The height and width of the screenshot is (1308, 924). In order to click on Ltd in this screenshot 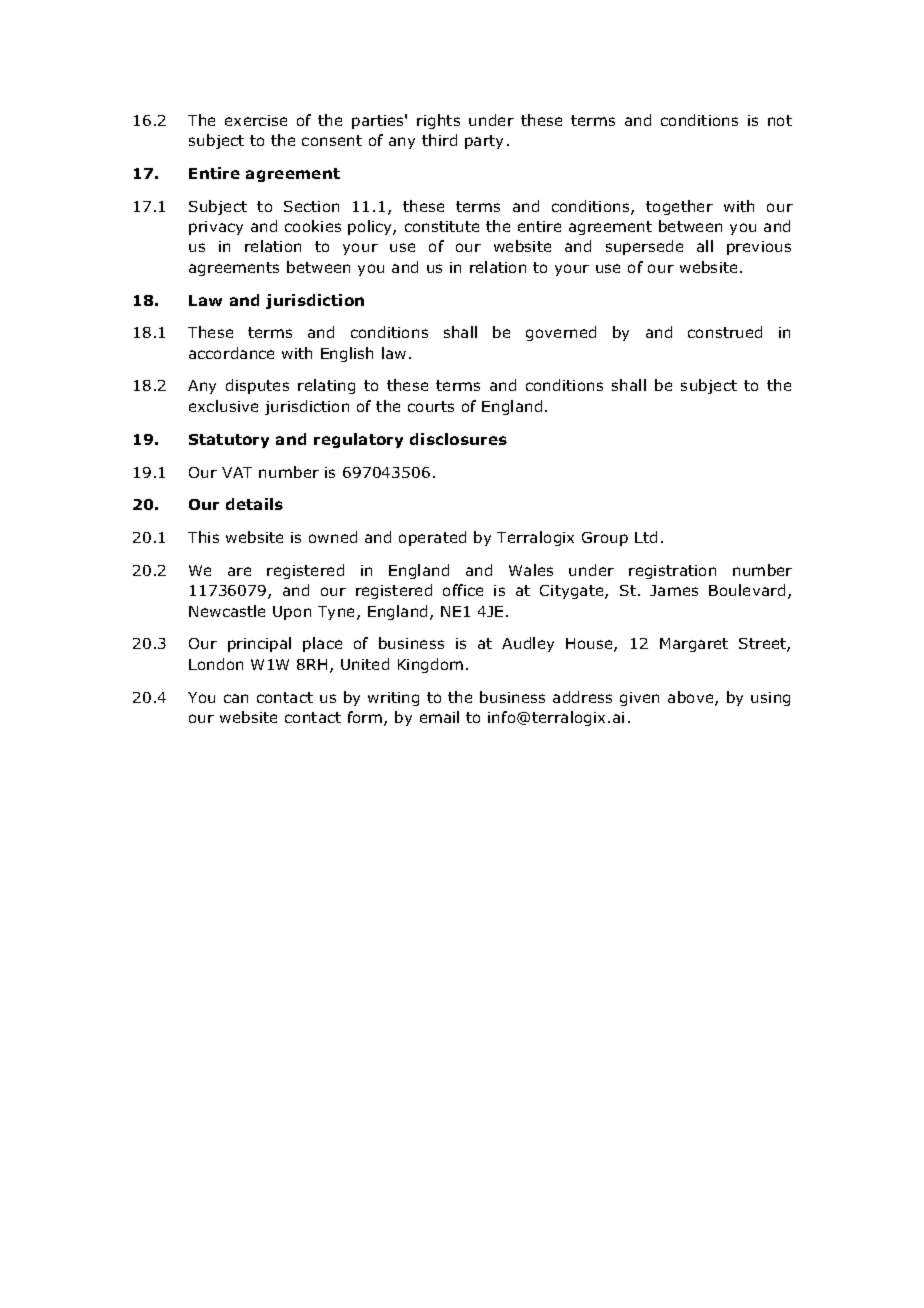, I will do `click(646, 537)`.
